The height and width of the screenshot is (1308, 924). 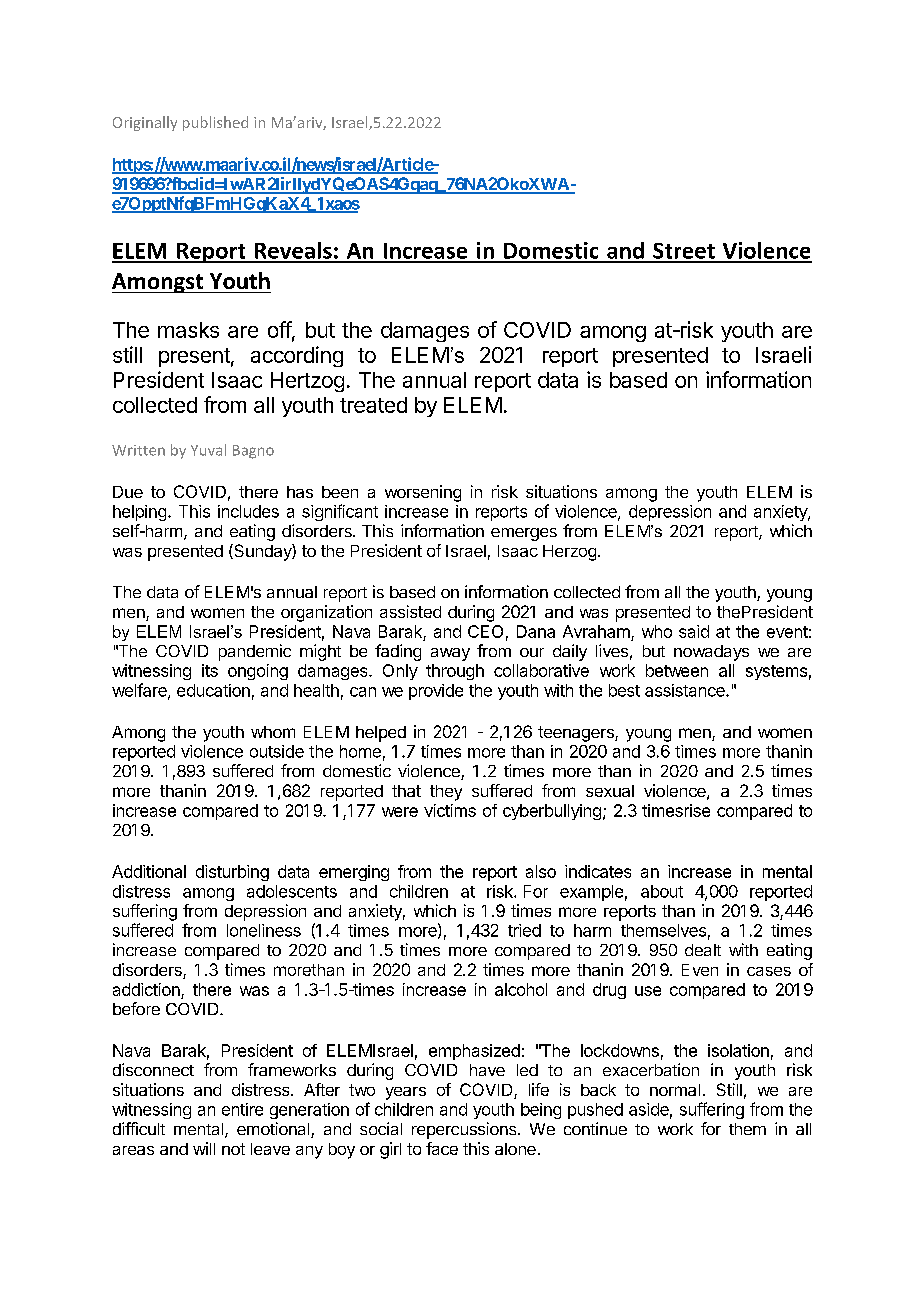 What do you see at coordinates (373, 405) in the screenshot?
I see `treated` at bounding box center [373, 405].
